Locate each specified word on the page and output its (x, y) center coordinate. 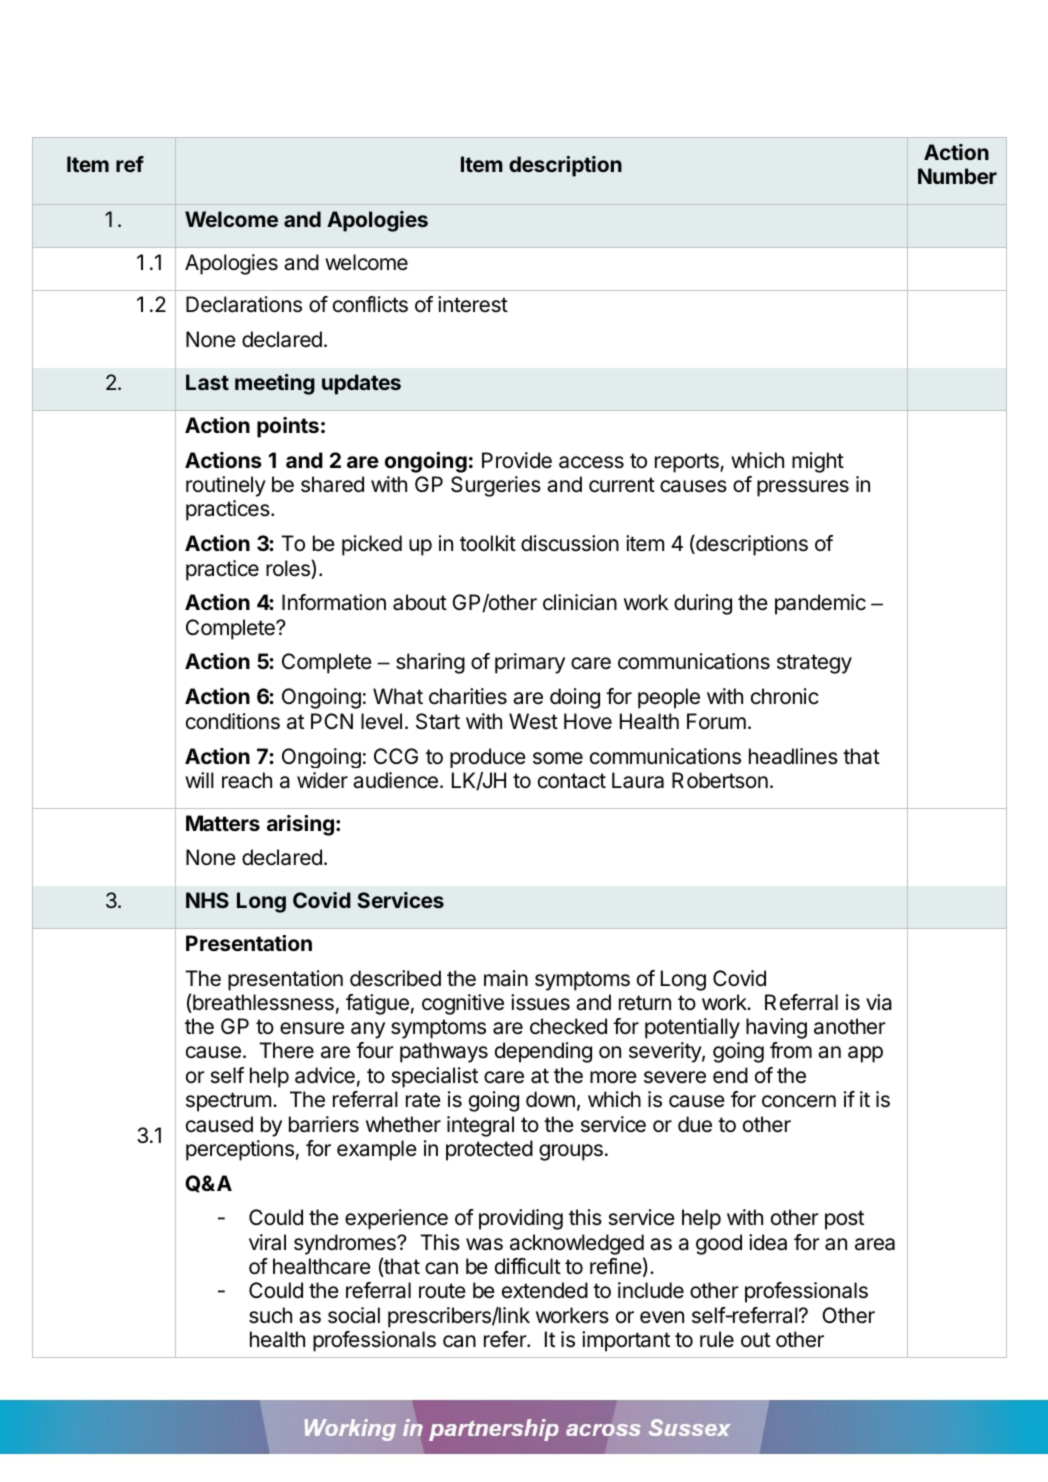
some (558, 758)
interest (473, 304)
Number (957, 176)
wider (322, 780)
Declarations (244, 304)
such (270, 1315)
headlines (793, 756)
